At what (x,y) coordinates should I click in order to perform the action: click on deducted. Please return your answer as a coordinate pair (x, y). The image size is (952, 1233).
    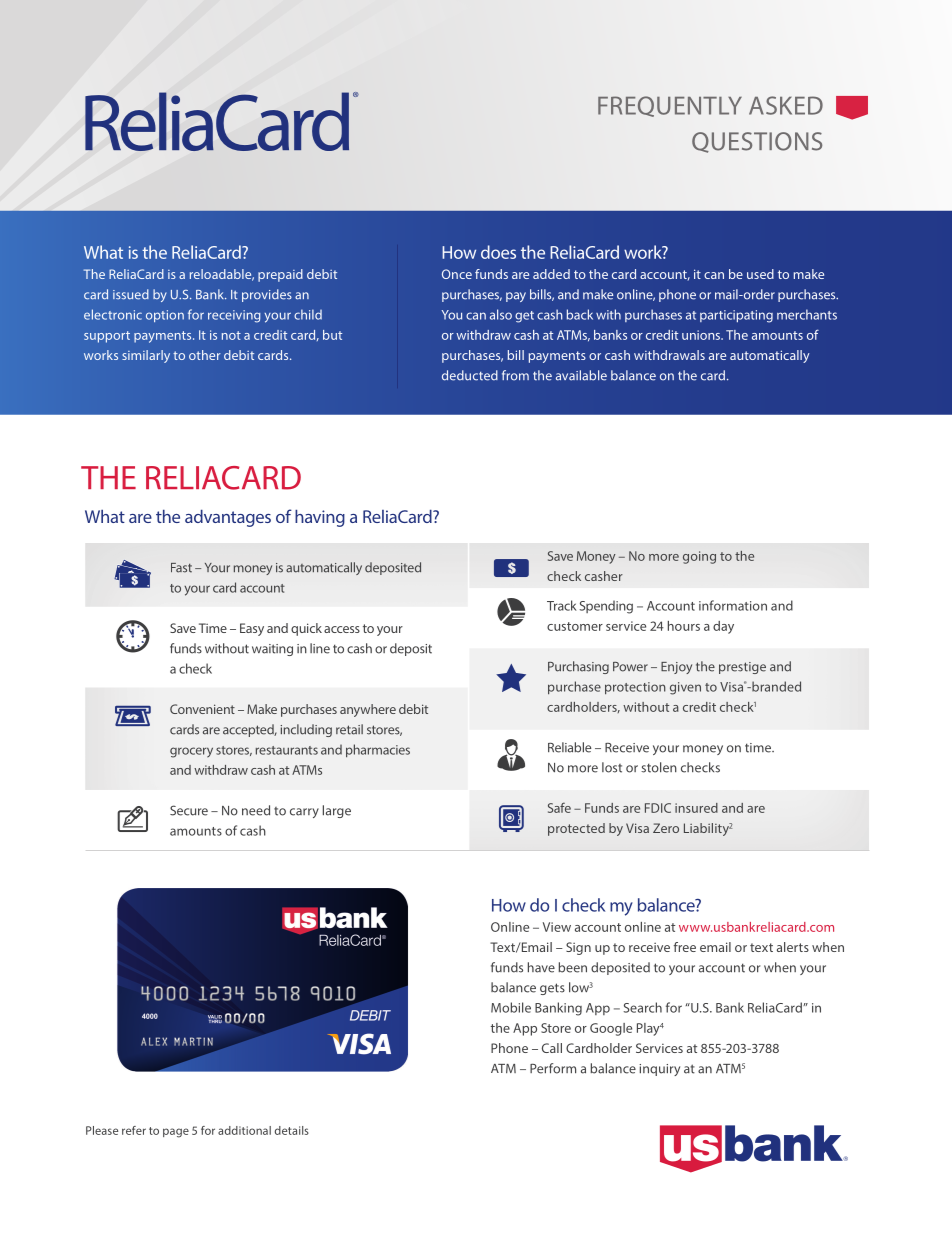
    Looking at the image, I should click on (470, 375).
